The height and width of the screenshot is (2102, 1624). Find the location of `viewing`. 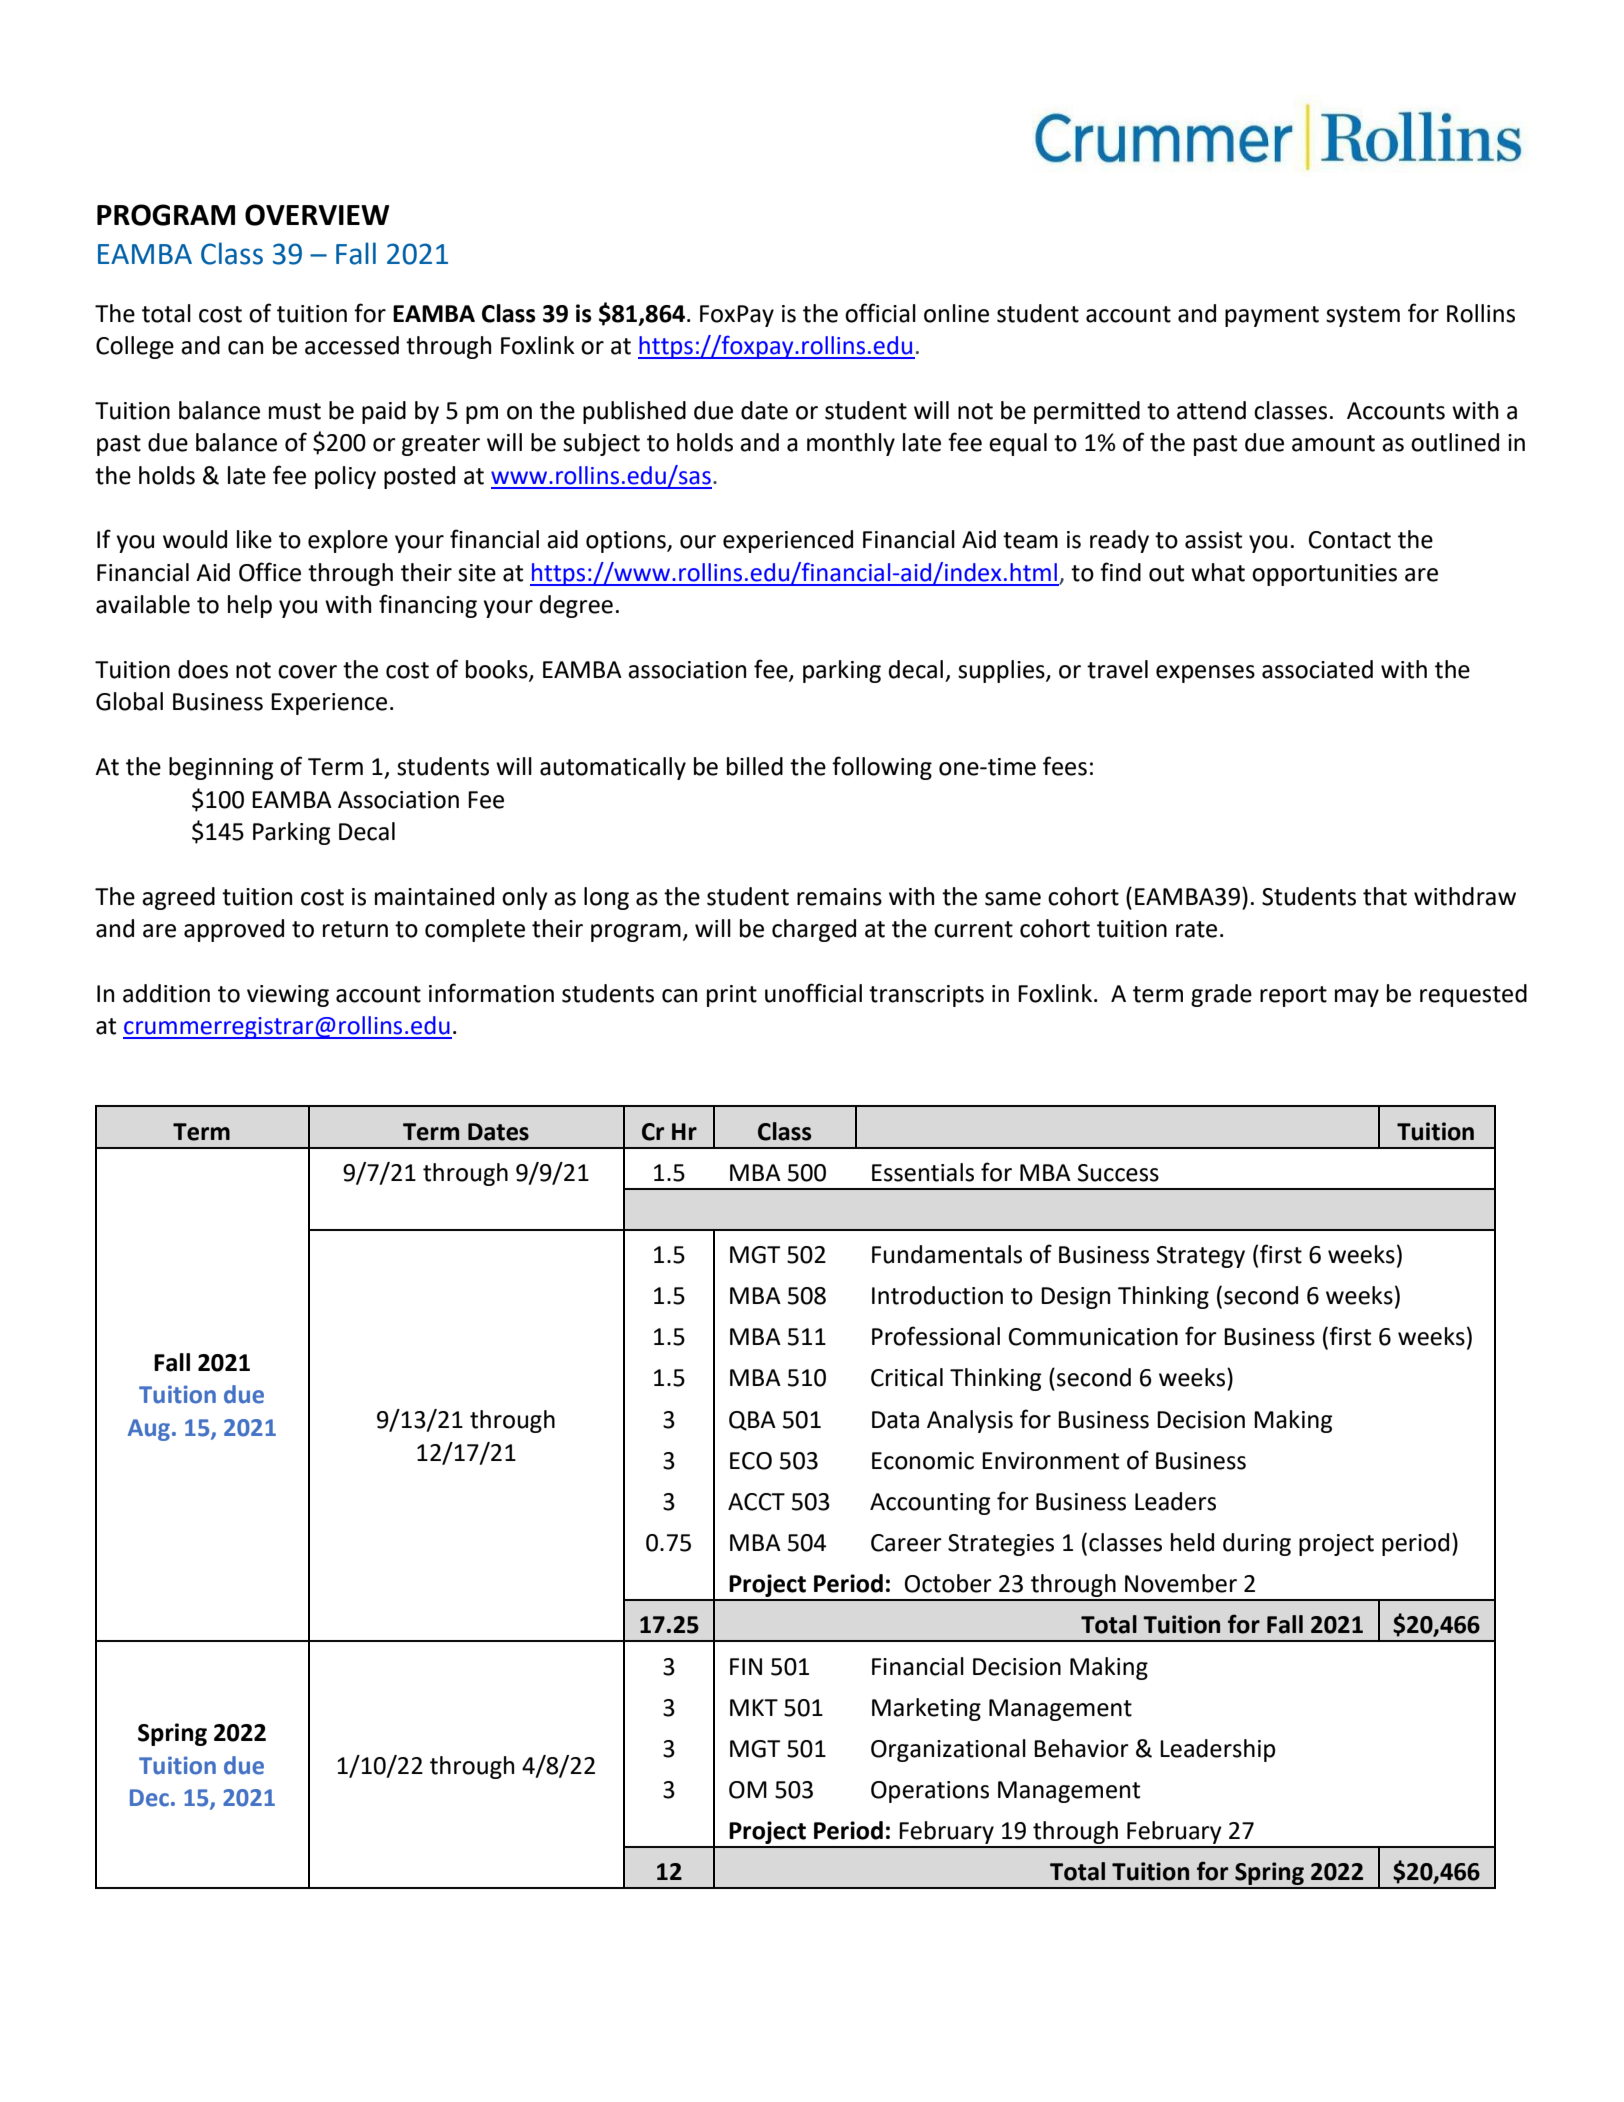

viewing is located at coordinates (288, 996).
